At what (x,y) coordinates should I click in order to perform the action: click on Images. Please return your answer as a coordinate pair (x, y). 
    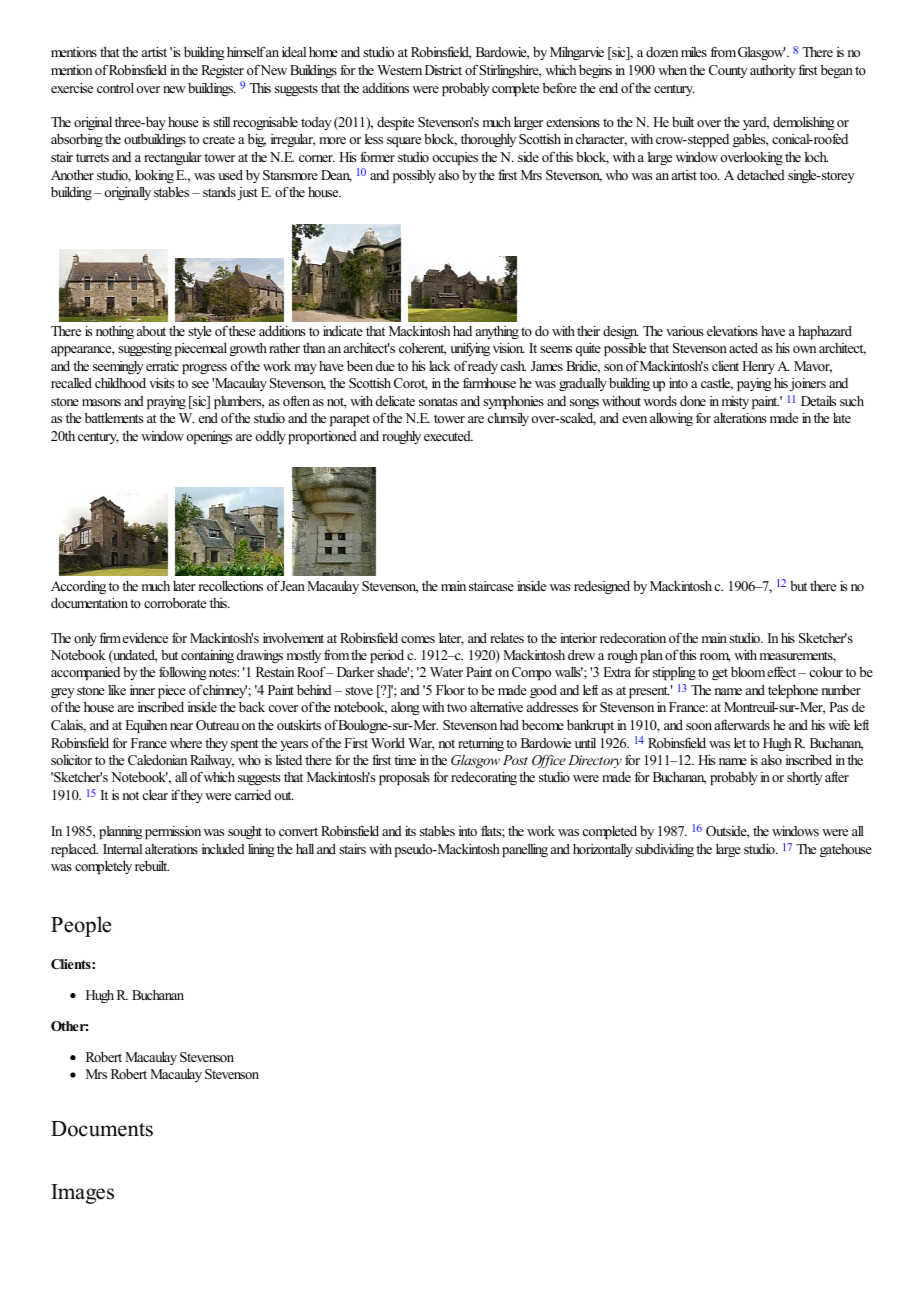
    Looking at the image, I should click on (82, 1194).
